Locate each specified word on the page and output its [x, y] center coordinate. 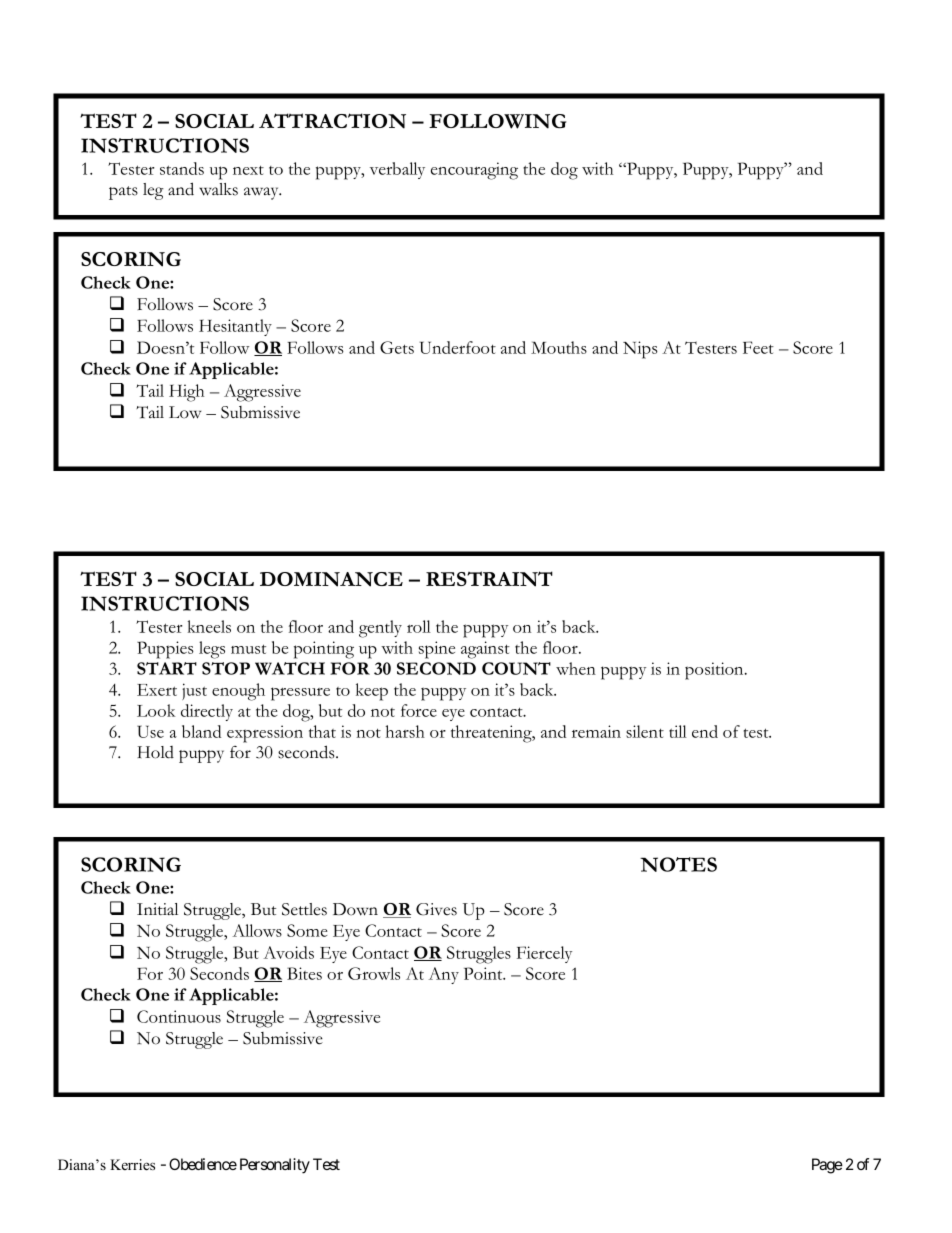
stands [182, 168]
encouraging [474, 171]
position [715, 671]
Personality [275, 1166]
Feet [758, 347]
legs [212, 650]
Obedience [203, 1164]
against [485, 650]
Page [827, 1166]
